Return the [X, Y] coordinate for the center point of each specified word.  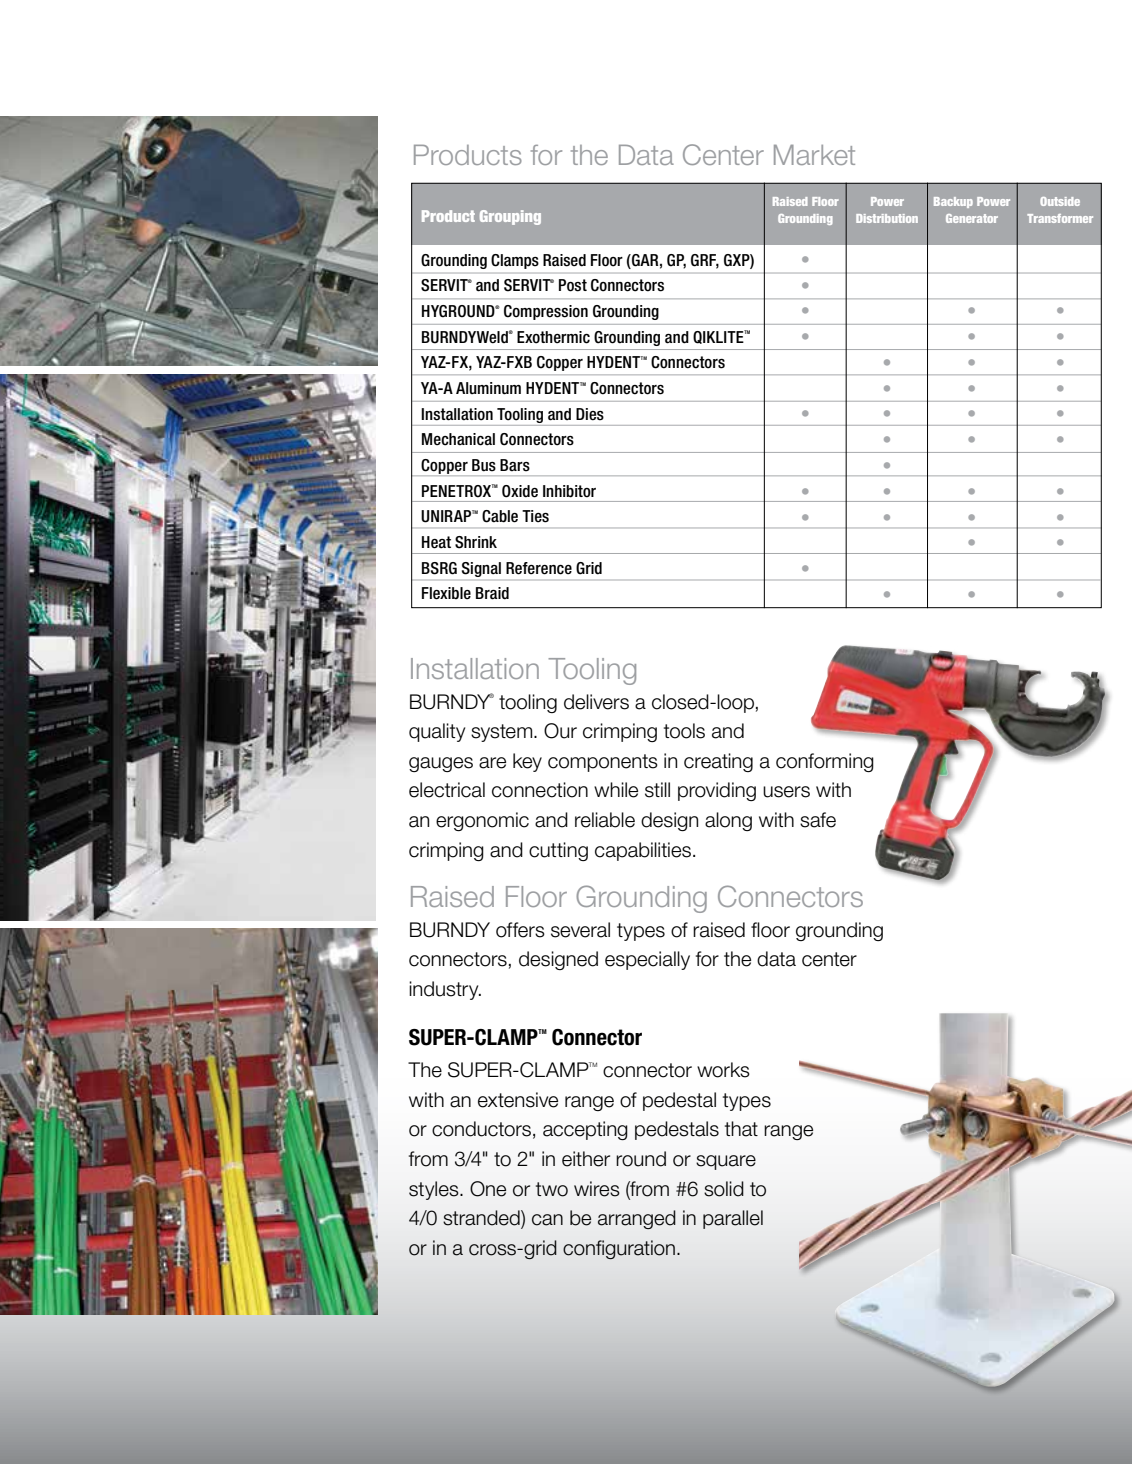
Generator [972, 218]
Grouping [510, 217]
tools [684, 731]
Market [814, 155]
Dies [590, 414]
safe [818, 820]
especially [647, 960]
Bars [515, 465]
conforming [825, 762]
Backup [953, 202]
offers [520, 930]
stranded [482, 1219]
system [503, 733]
